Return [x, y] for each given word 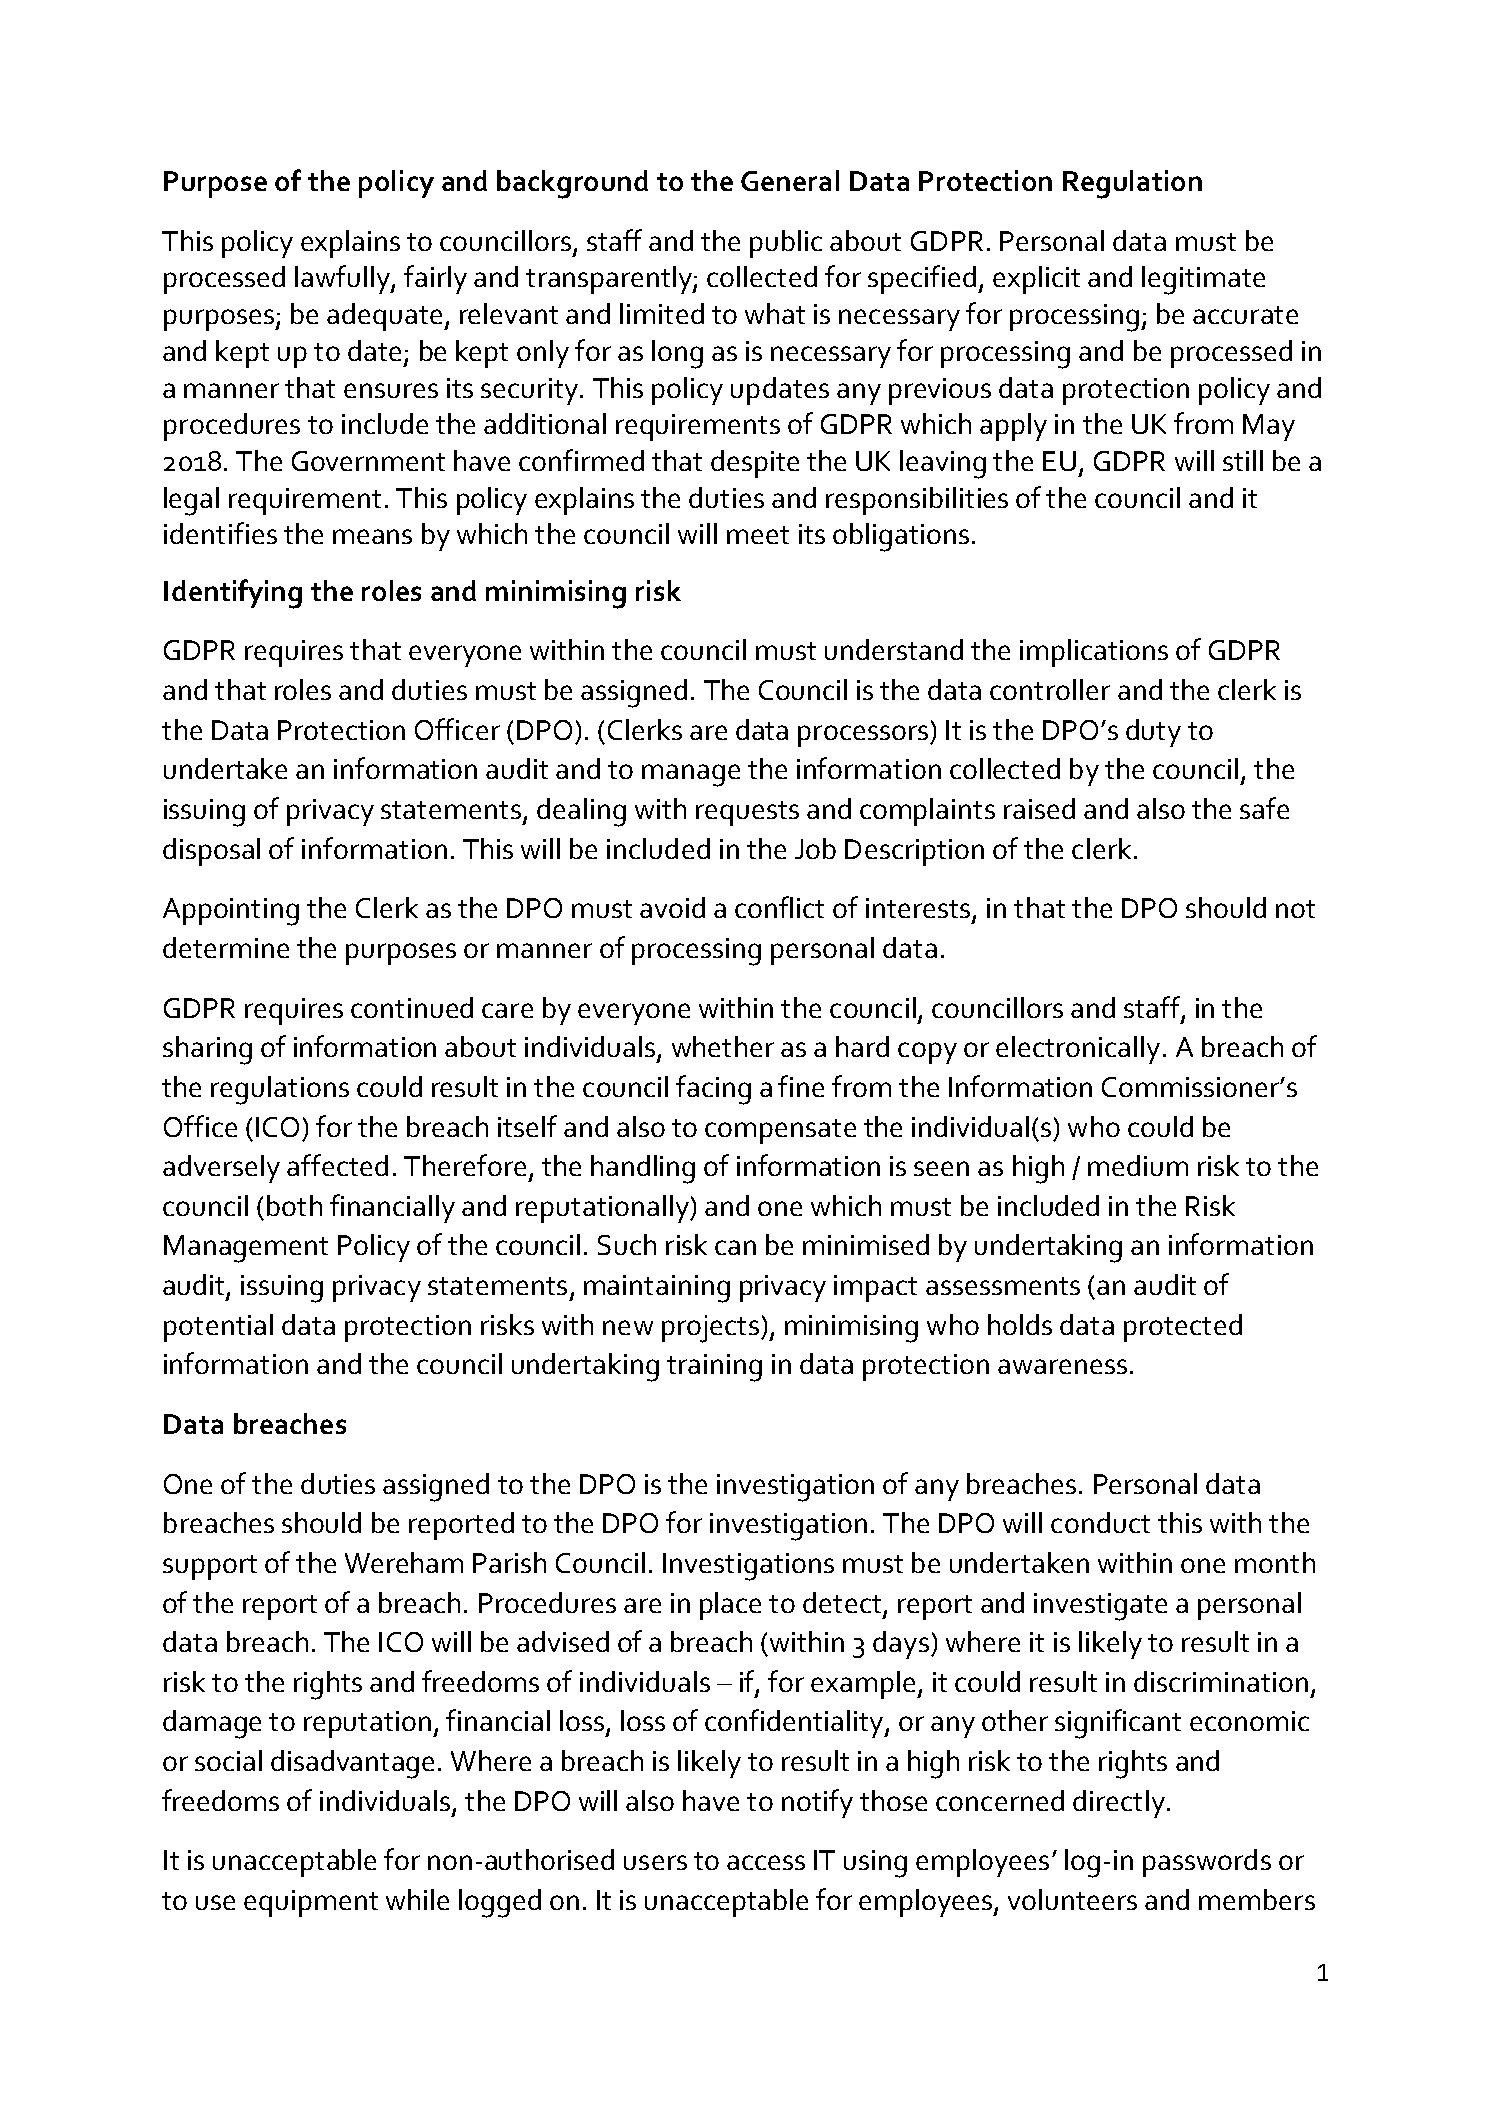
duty [1153, 733]
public [786, 244]
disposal [211, 852]
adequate [386, 317]
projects [710, 1329]
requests [747, 813]
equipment [311, 1903]
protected [1183, 1328]
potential [218, 1328]
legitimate [1203, 280]
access [766, 1862]
